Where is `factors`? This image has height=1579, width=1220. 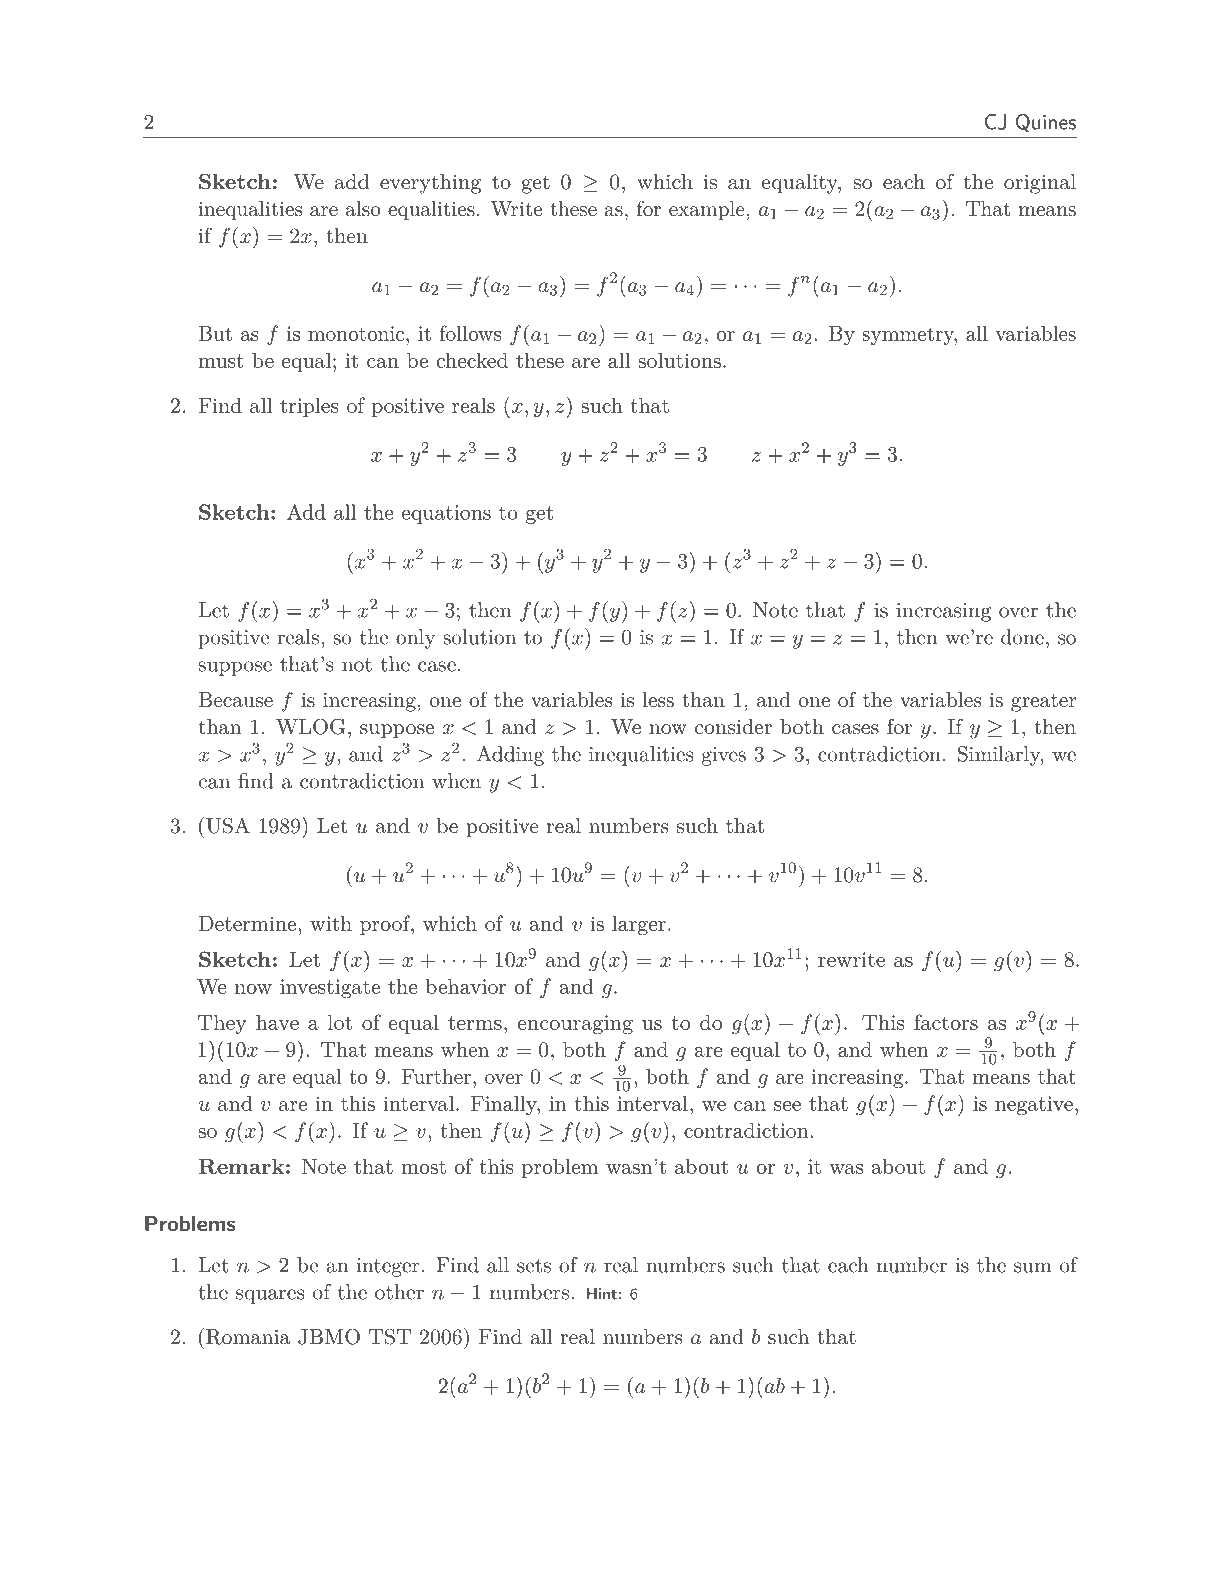 factors is located at coordinates (946, 1022).
